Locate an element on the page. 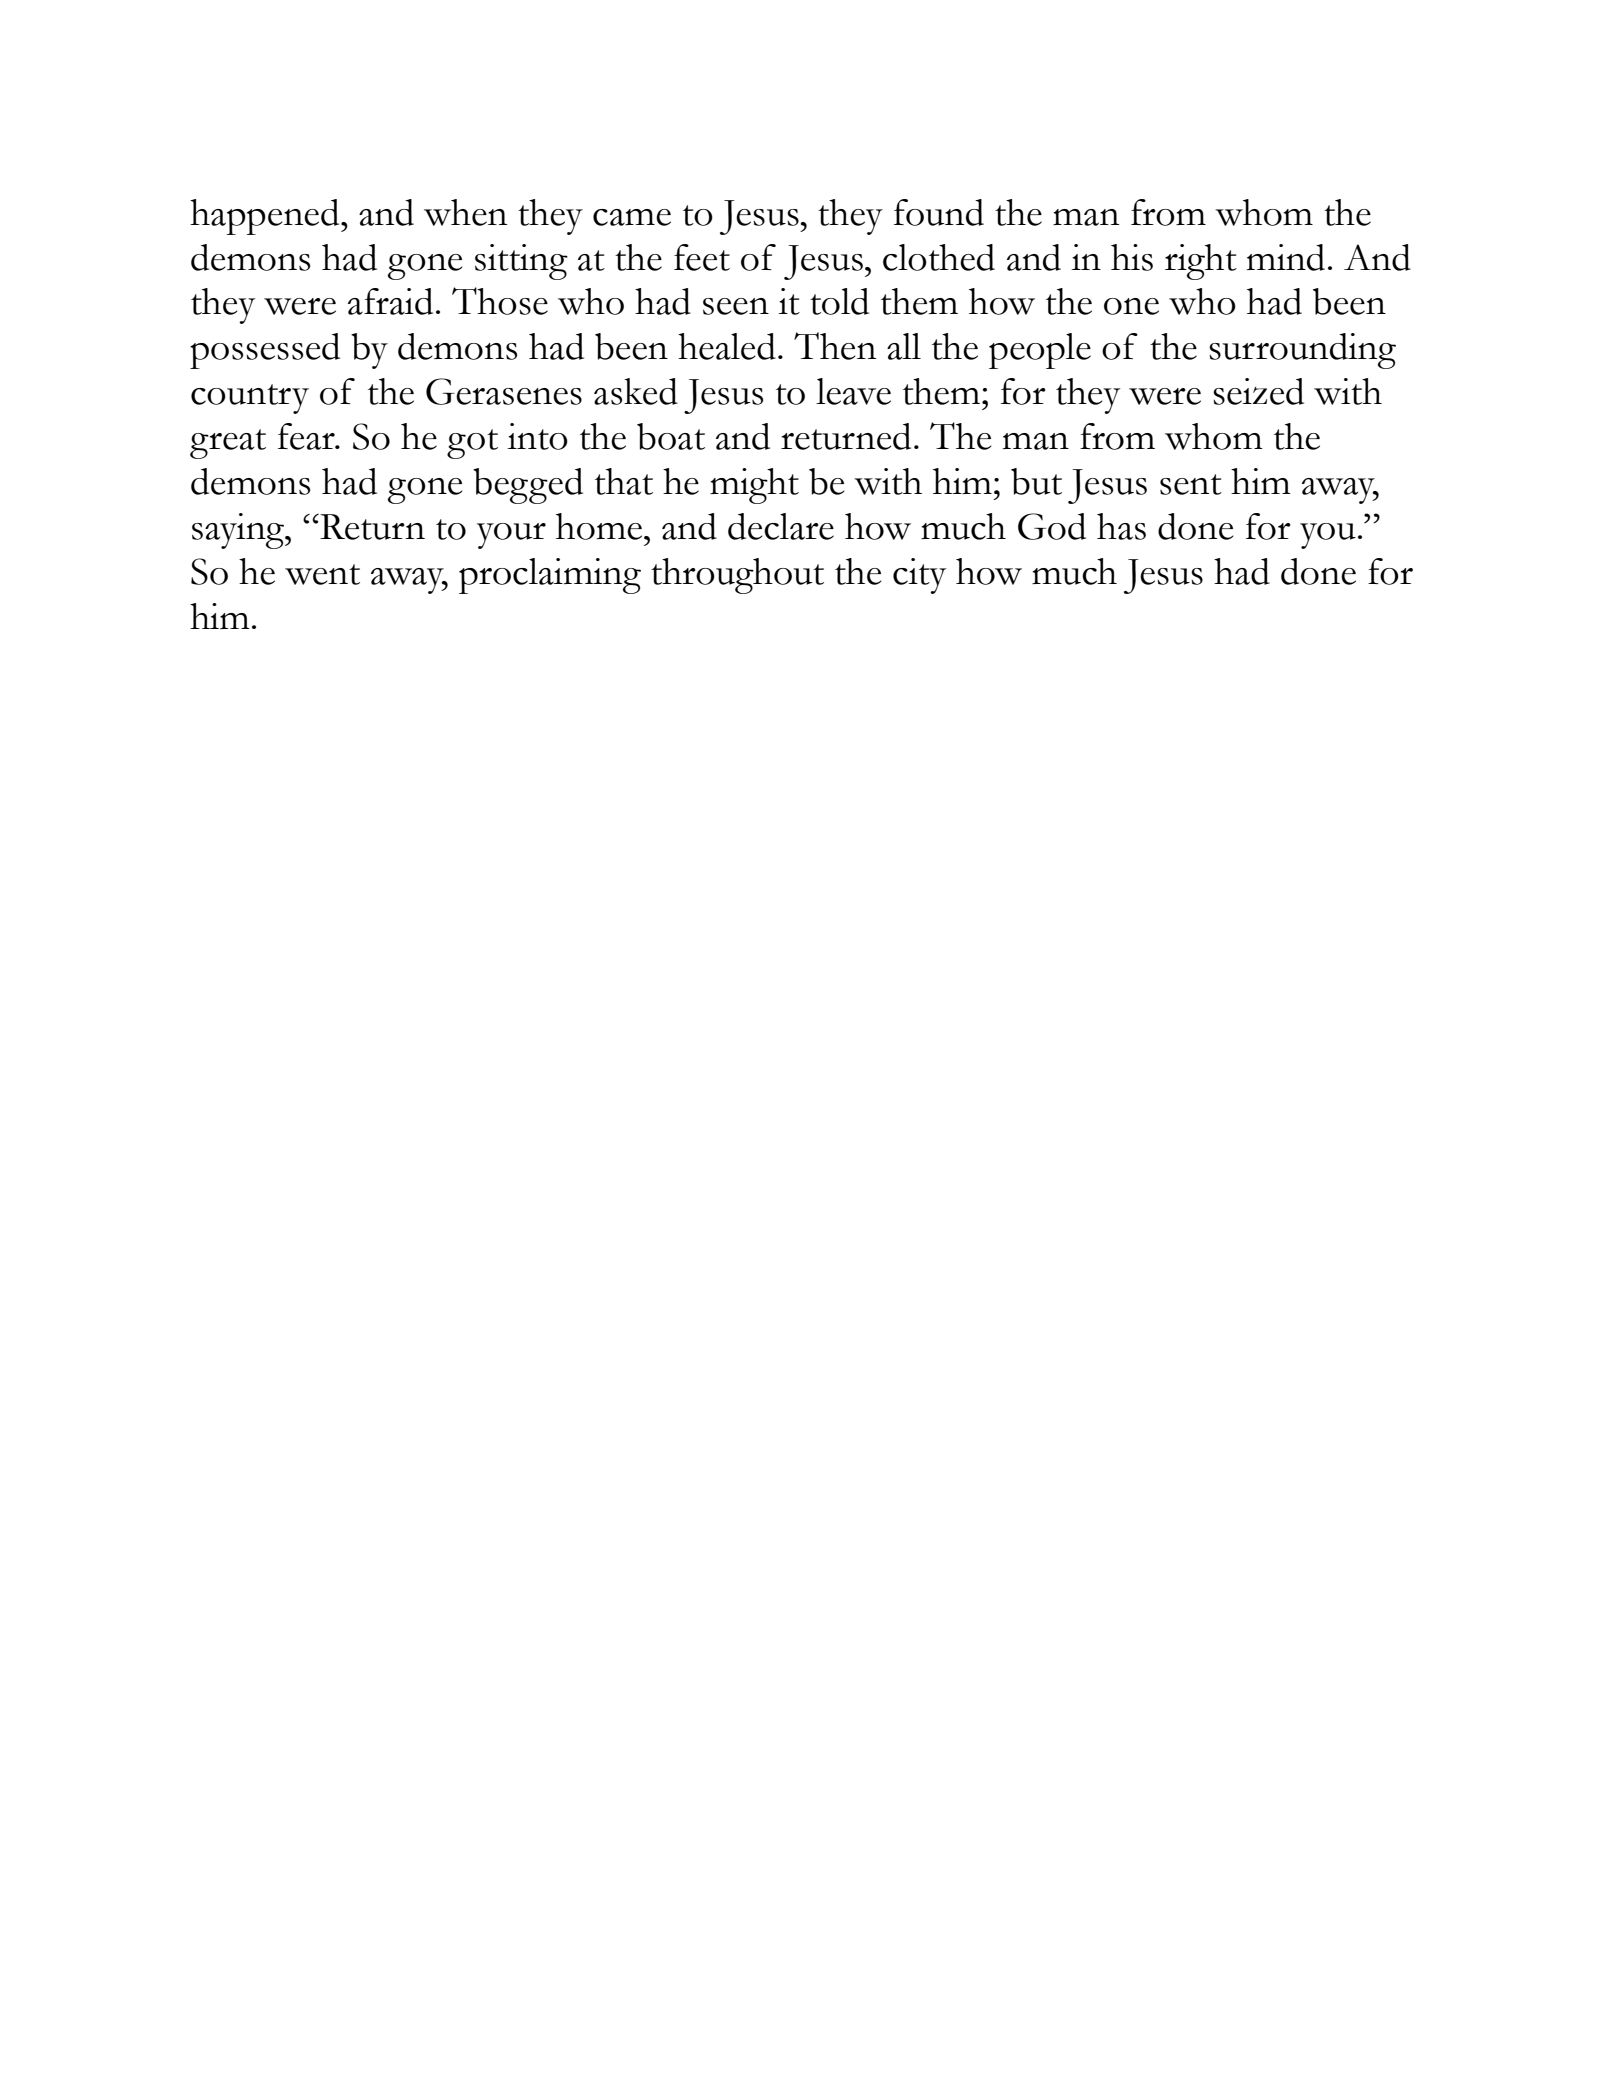 This image has width=1616, height=2092. came is located at coordinates (632, 217).
